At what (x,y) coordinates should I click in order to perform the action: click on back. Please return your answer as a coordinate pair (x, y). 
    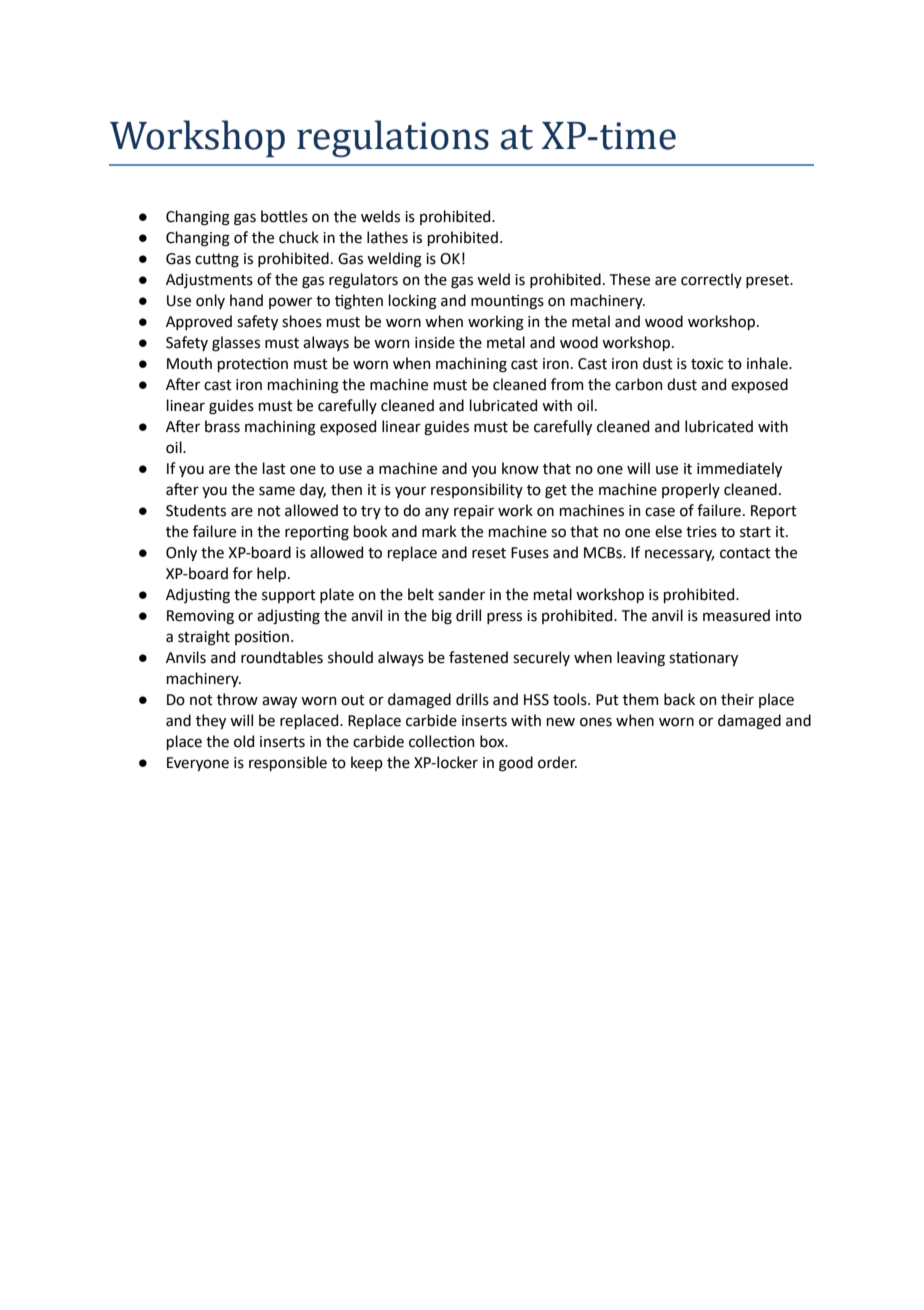
    Looking at the image, I should click on (679, 699).
